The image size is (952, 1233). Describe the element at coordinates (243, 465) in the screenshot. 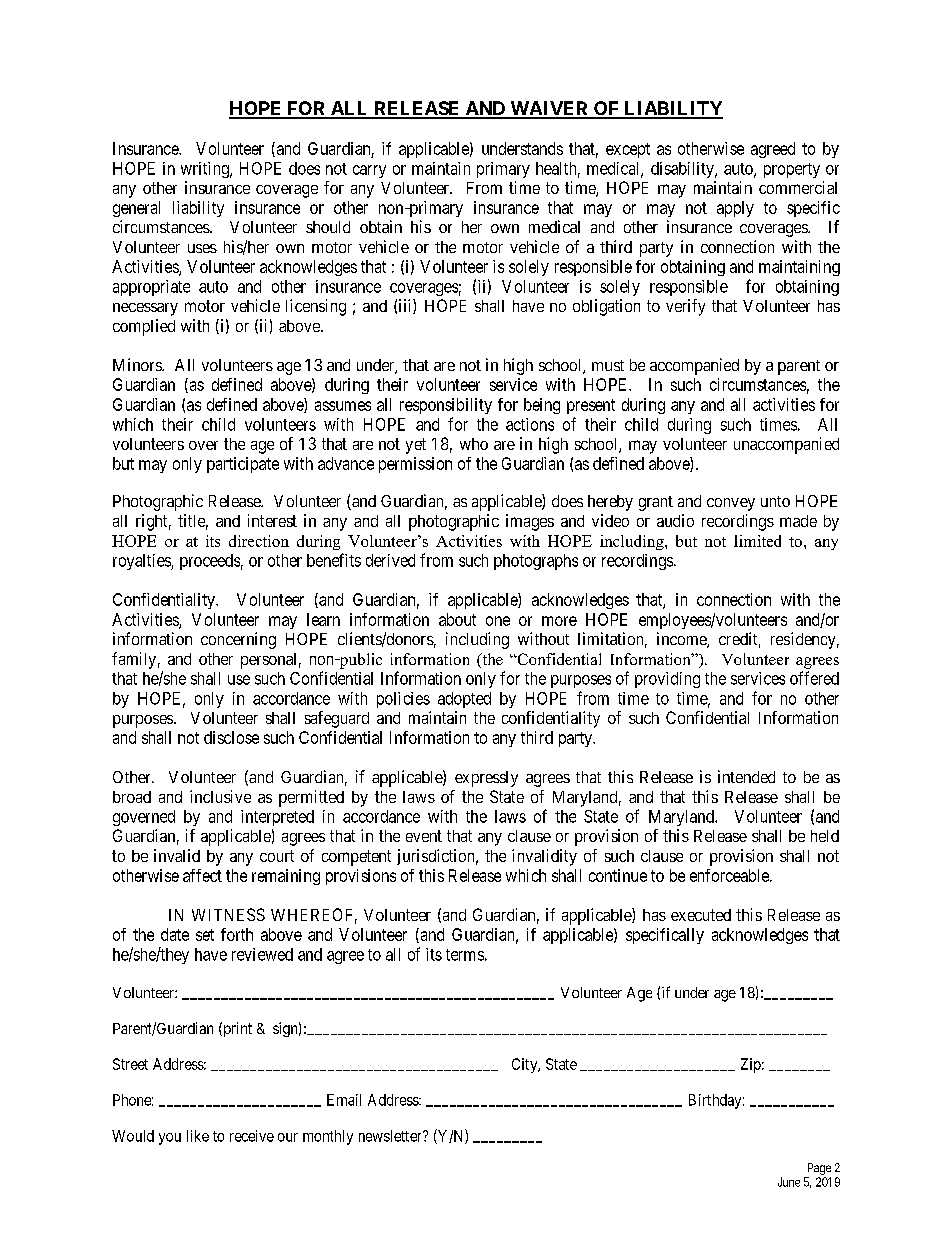

I see `participate` at that location.
